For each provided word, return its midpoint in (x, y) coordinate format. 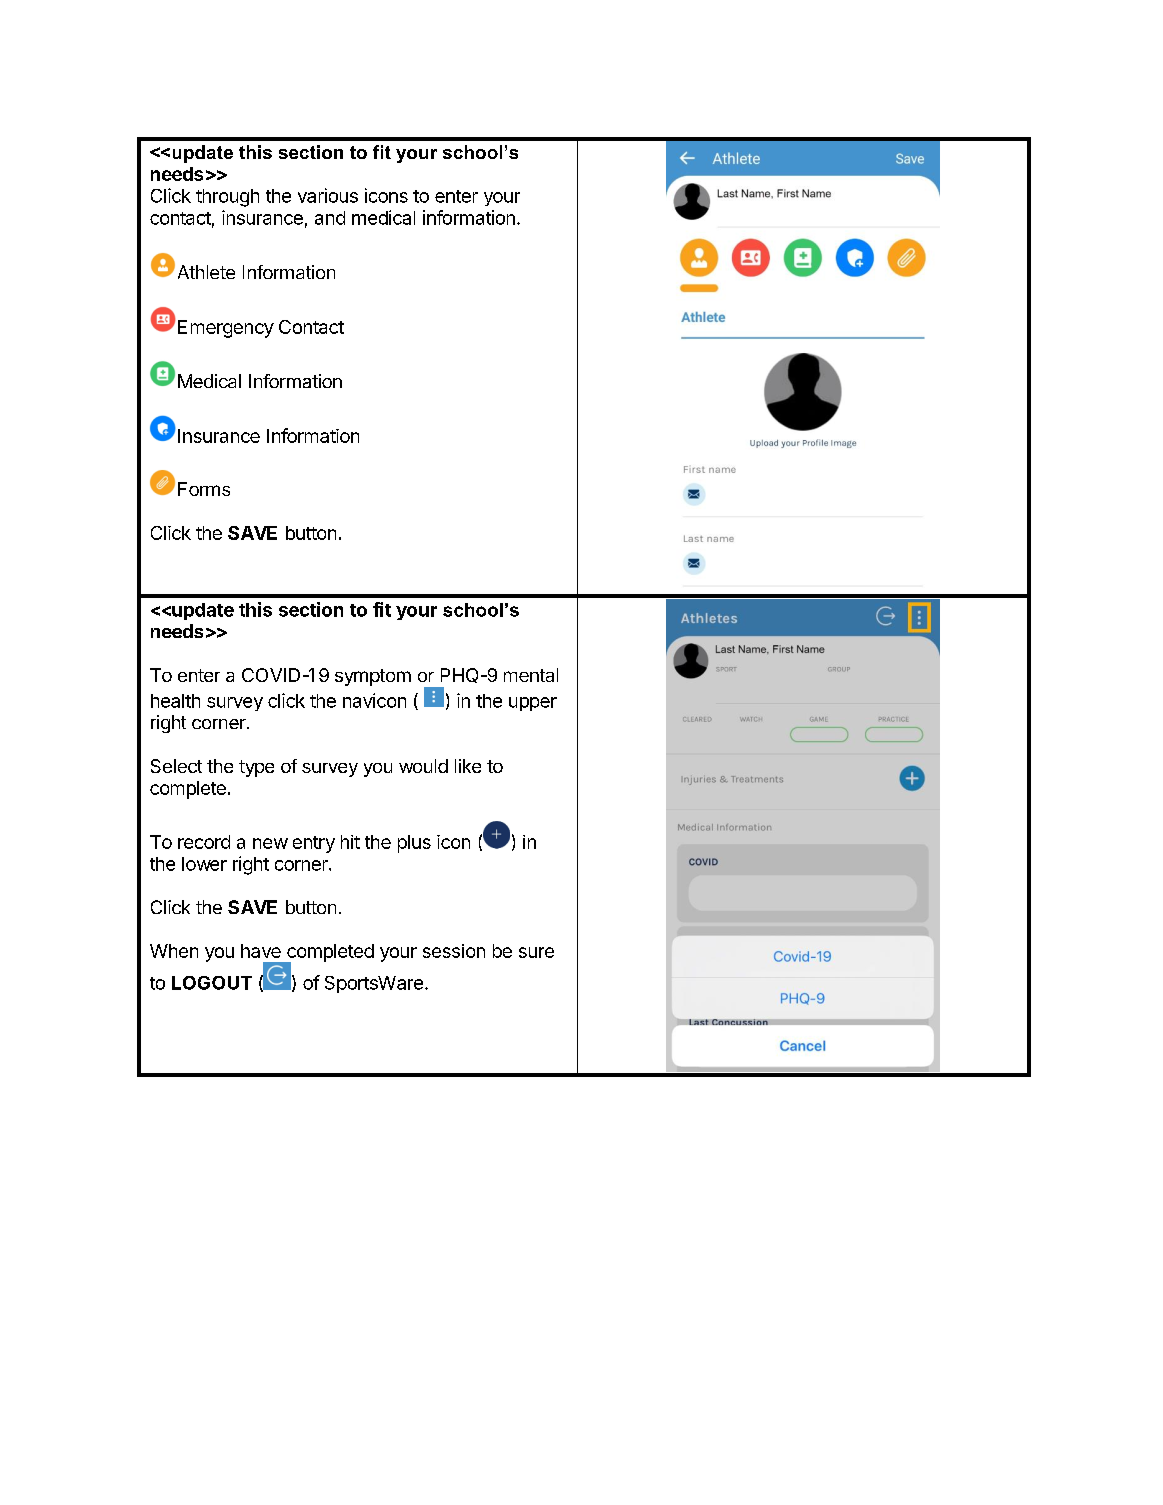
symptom (373, 677)
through (227, 198)
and (330, 218)
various (328, 195)
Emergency (226, 329)
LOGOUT (212, 983)
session (454, 951)
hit (350, 842)
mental (531, 675)
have (261, 951)
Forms (204, 489)
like (468, 766)
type (256, 768)
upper (533, 704)
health (175, 701)
